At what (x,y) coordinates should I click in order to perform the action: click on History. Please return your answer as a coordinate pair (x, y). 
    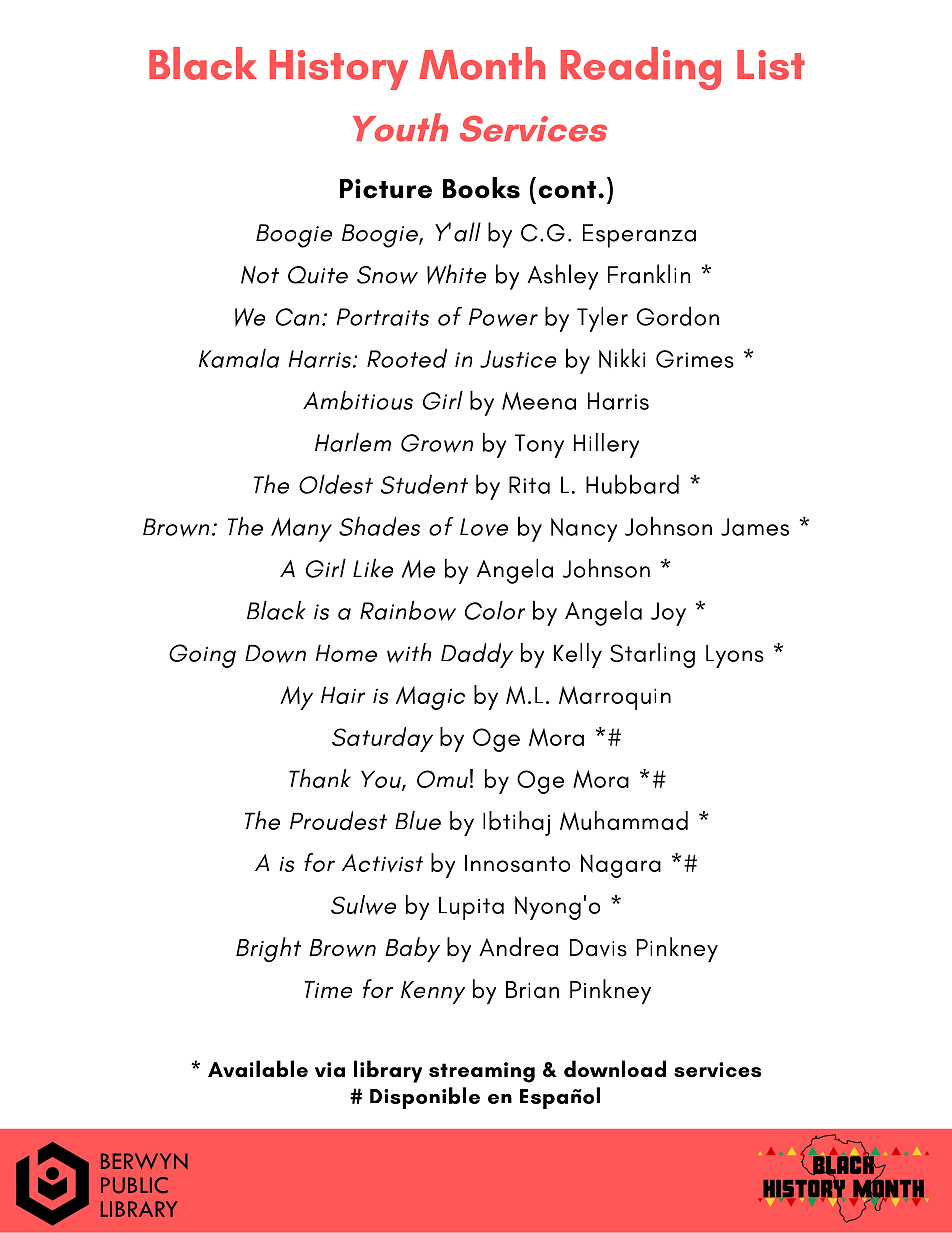
    Looking at the image, I should click on (339, 70).
